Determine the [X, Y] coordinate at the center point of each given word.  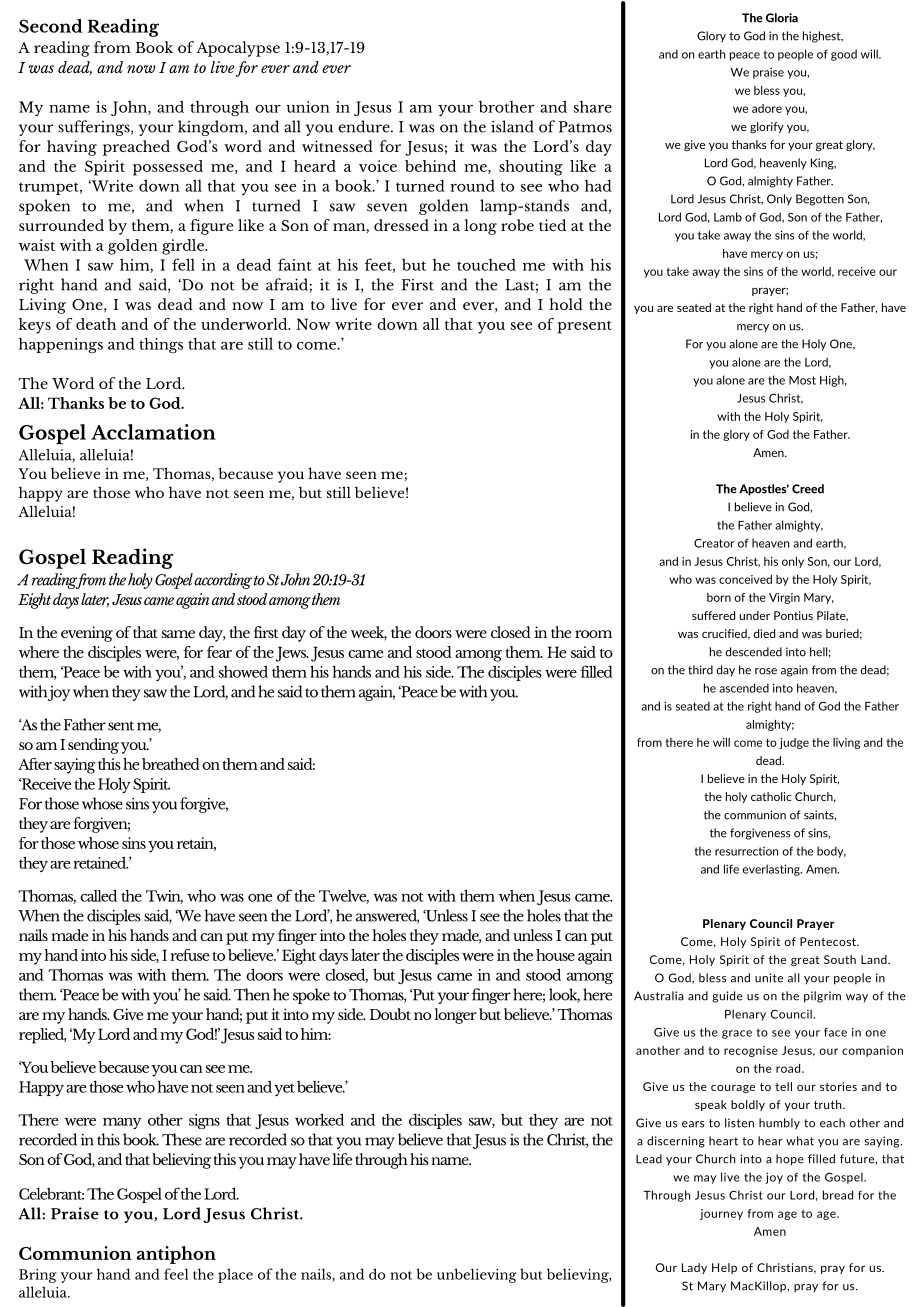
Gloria [782, 18]
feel [176, 1274]
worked [319, 1119]
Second [50, 26]
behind [430, 166]
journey [721, 1214]
